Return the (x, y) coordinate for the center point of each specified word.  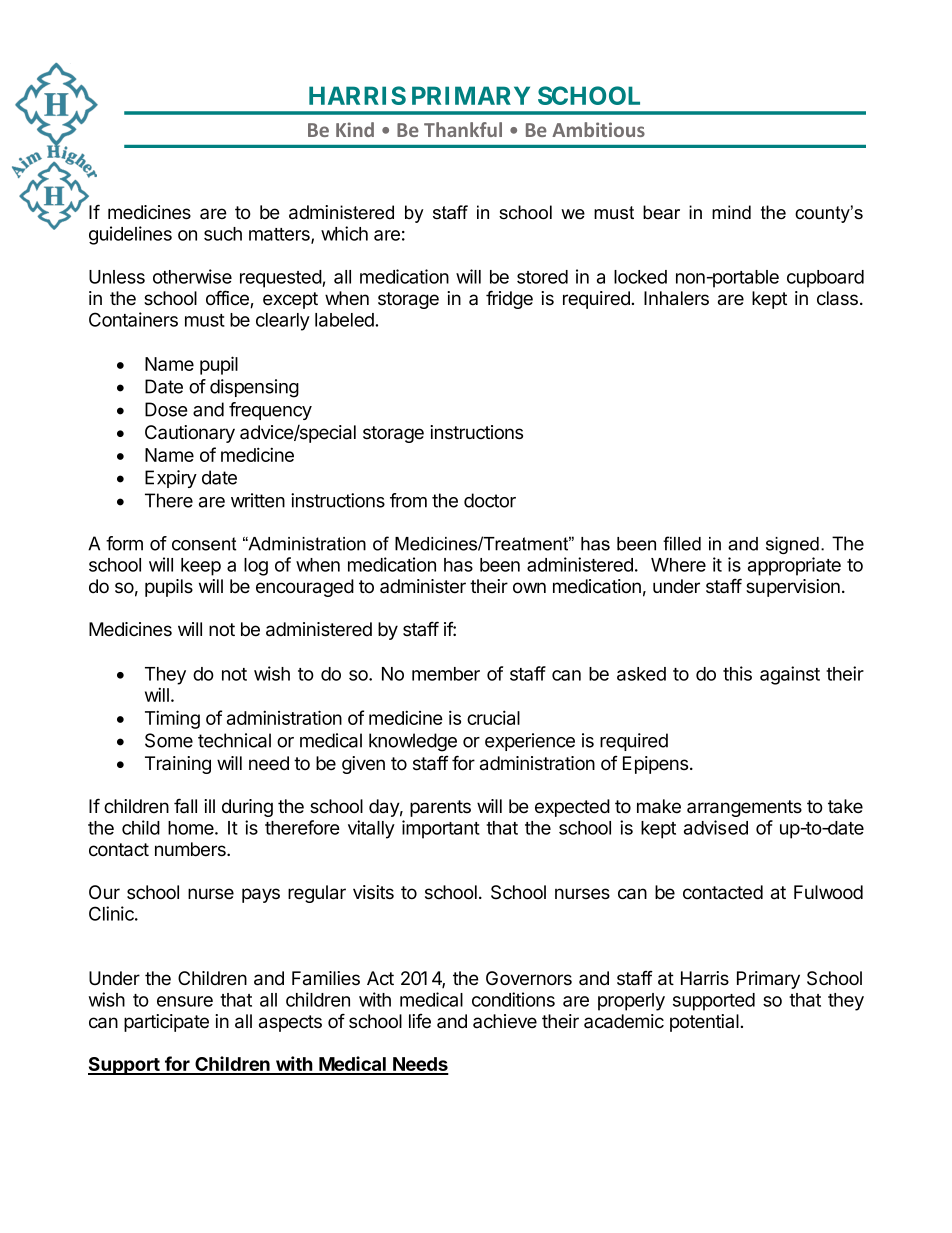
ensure (185, 1001)
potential (704, 1023)
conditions (513, 999)
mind (731, 212)
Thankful (463, 129)
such (223, 234)
